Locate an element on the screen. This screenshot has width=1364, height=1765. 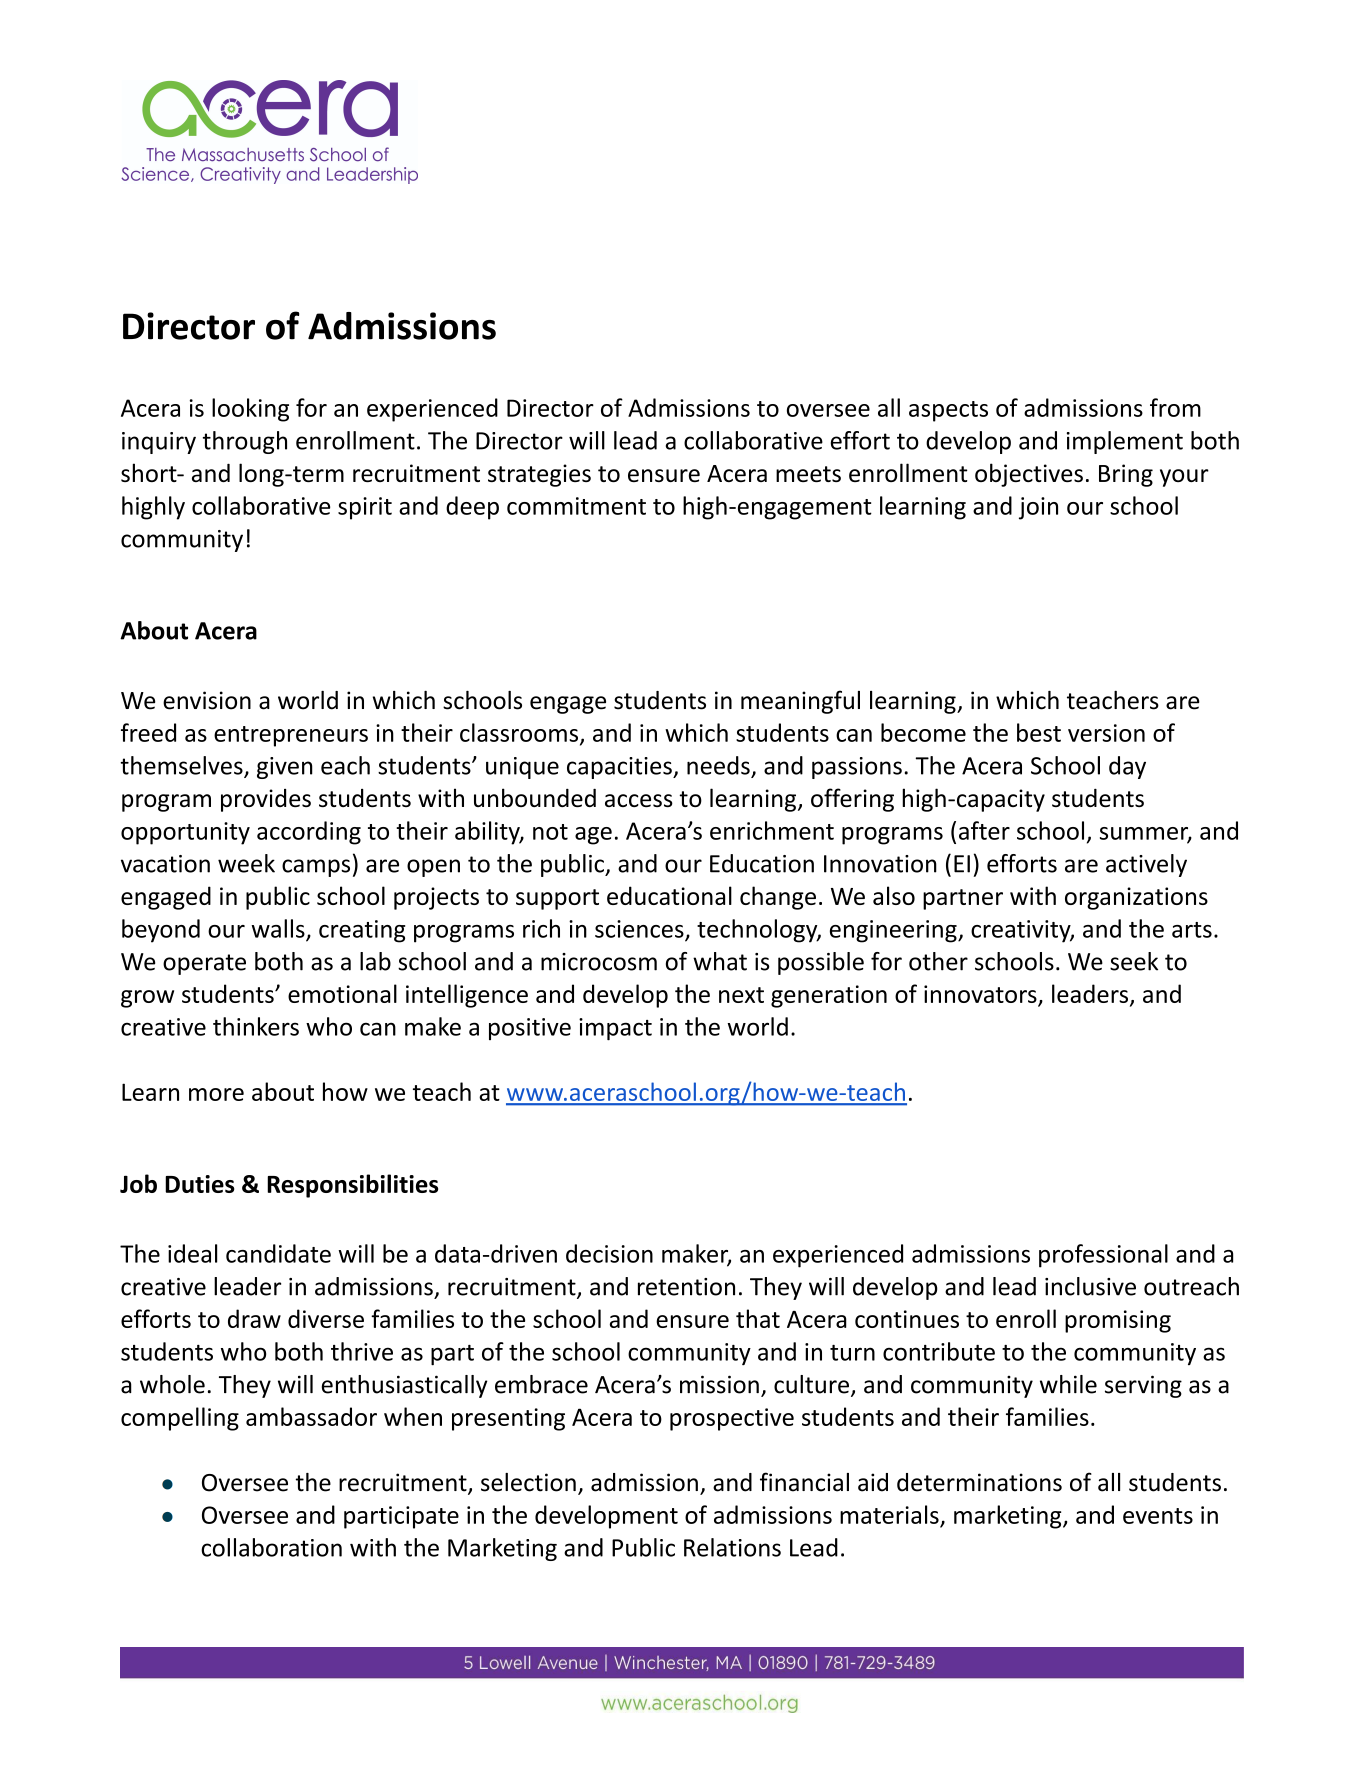
through is located at coordinates (245, 442).
